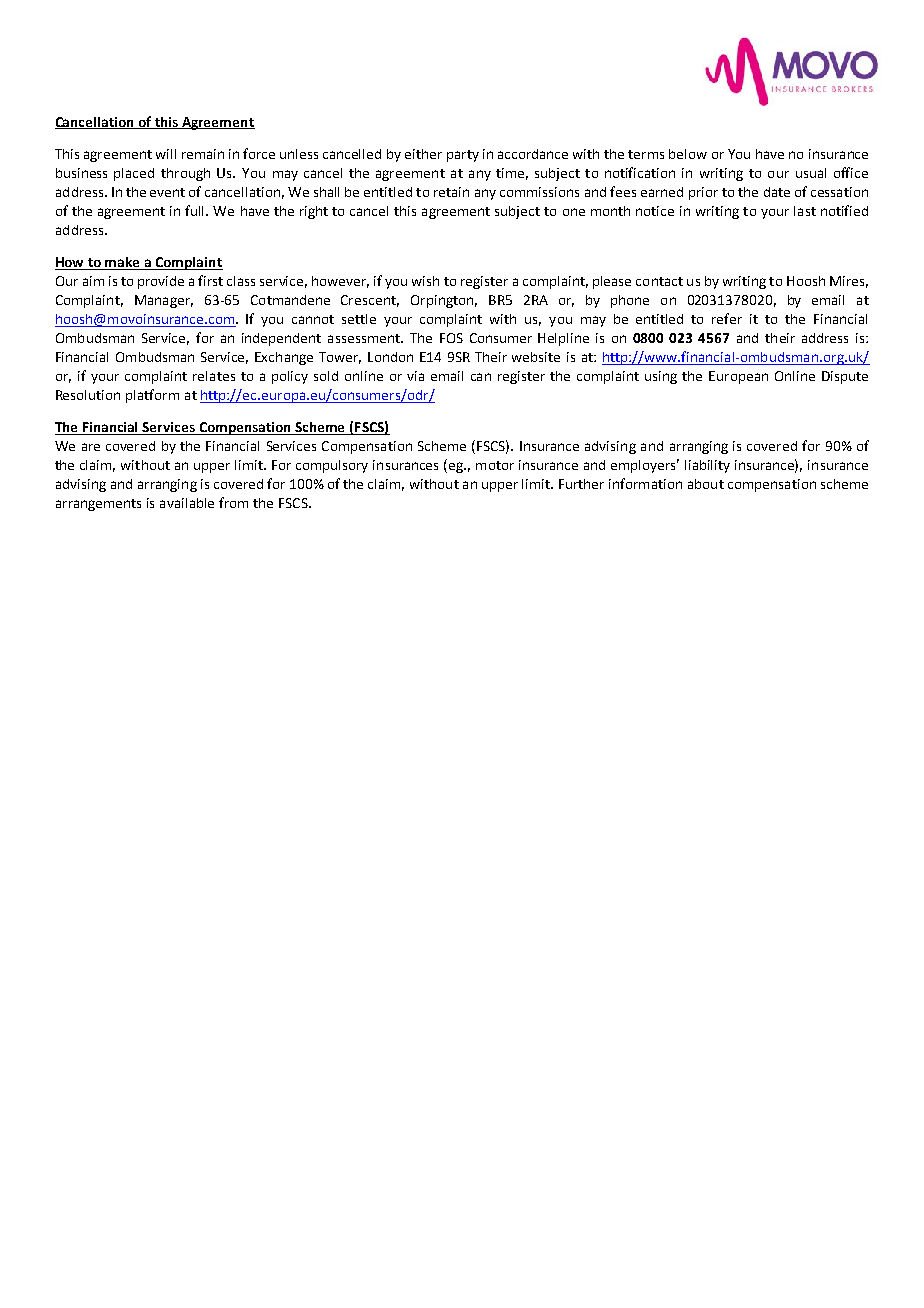 The image size is (924, 1308). Describe the element at coordinates (425, 281) in the document. I see `wish` at that location.
